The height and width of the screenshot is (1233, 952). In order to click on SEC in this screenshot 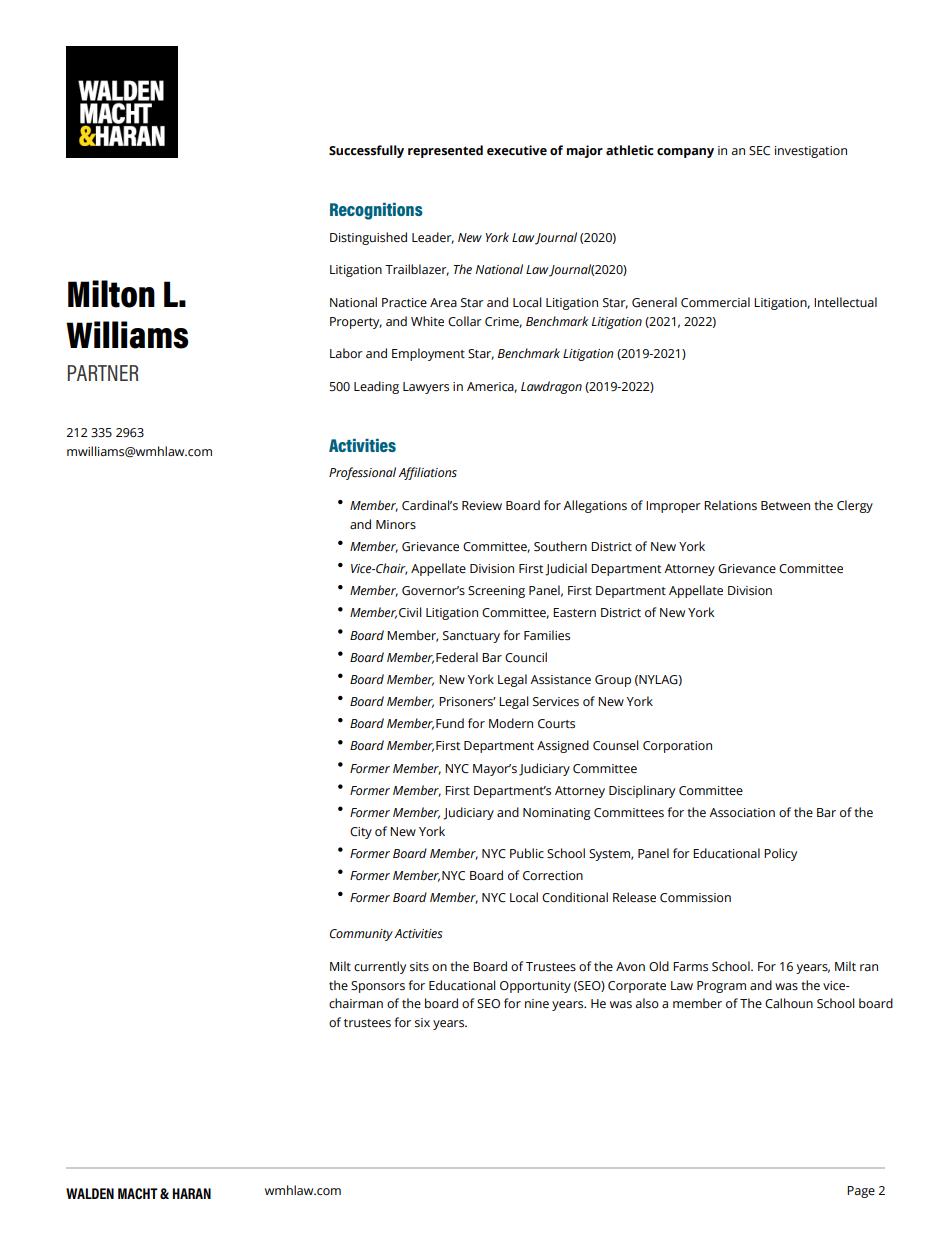, I will do `click(759, 151)`.
